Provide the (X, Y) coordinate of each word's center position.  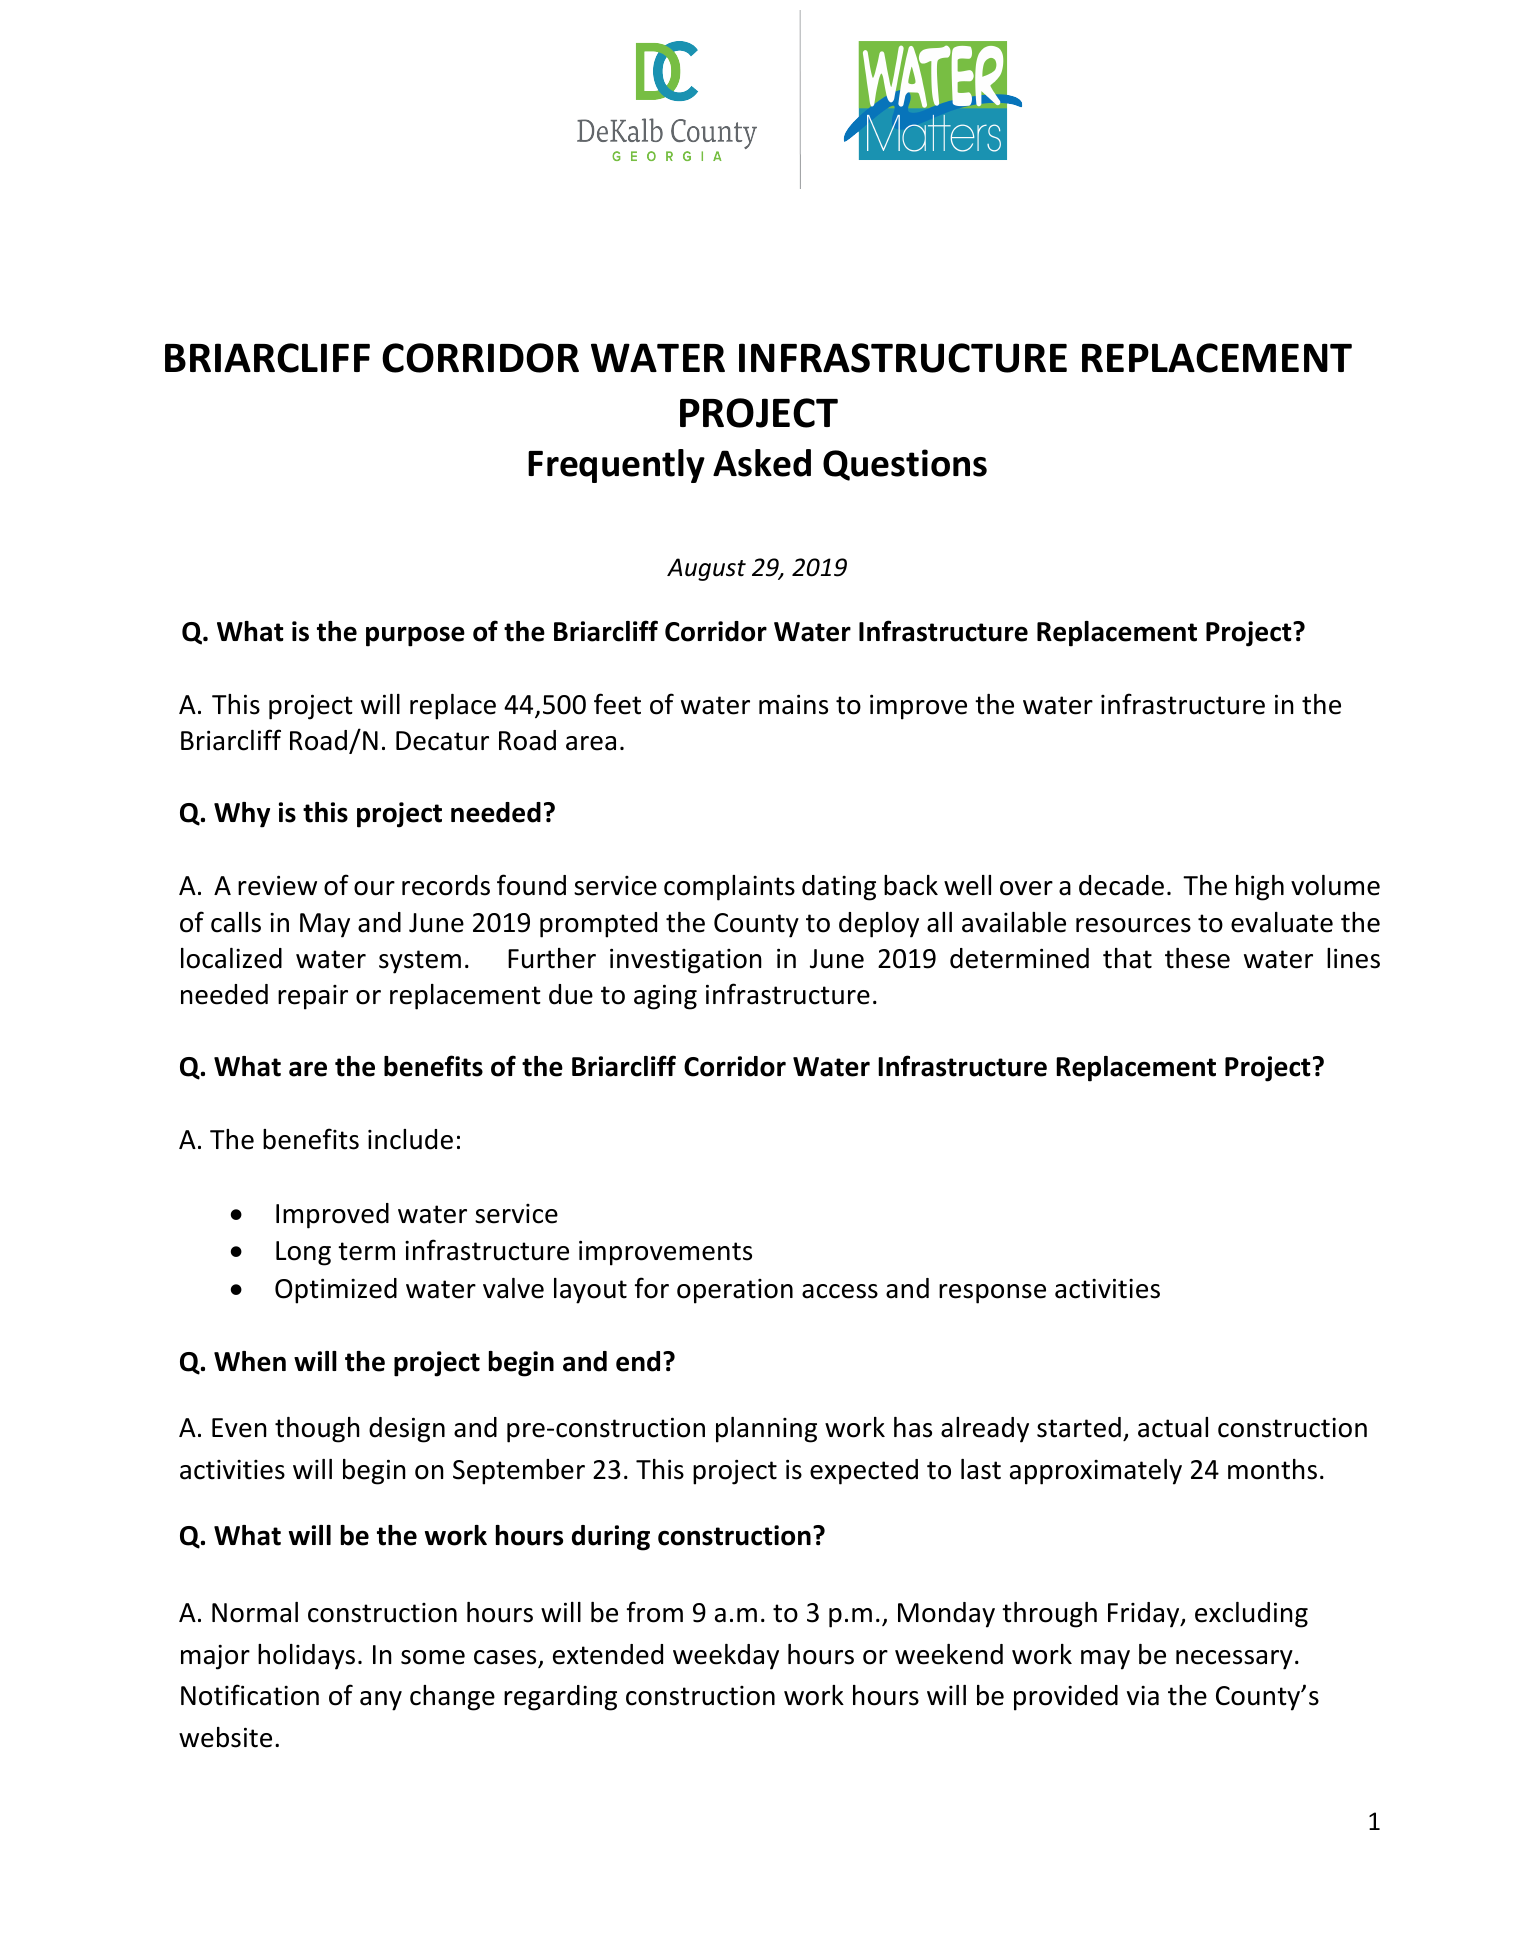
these (1197, 958)
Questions (905, 465)
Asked (762, 463)
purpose (415, 636)
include (410, 1139)
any (381, 1701)
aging (665, 997)
